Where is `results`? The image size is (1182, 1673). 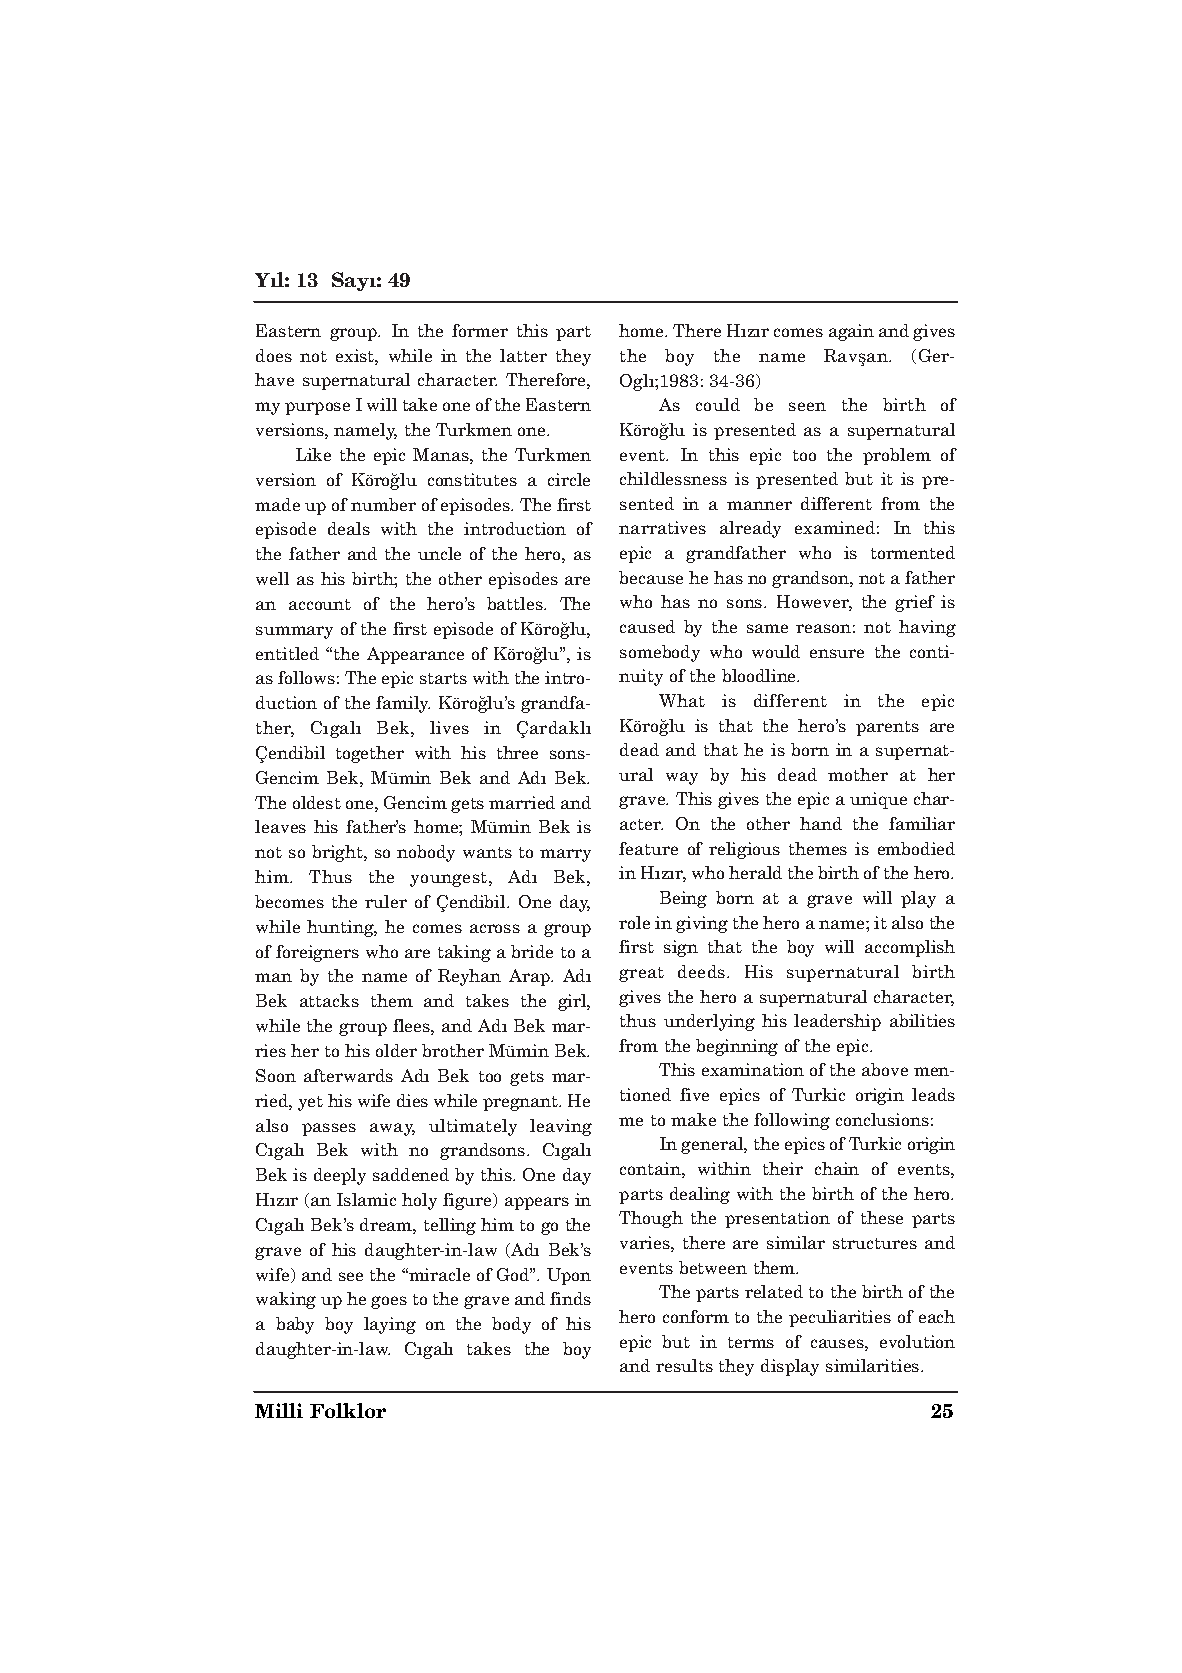 results is located at coordinates (684, 1365).
